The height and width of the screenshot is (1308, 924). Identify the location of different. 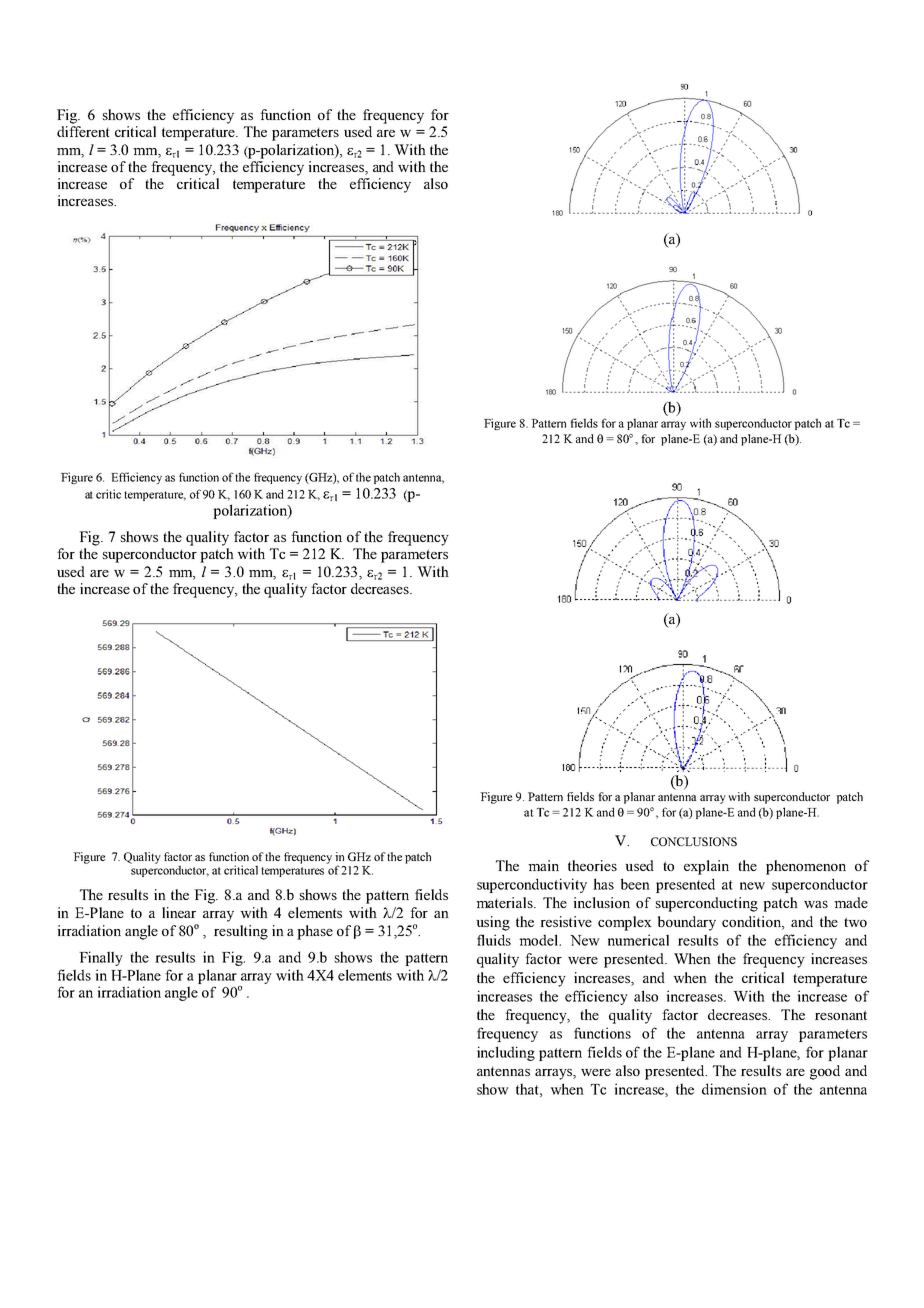
(83, 131).
